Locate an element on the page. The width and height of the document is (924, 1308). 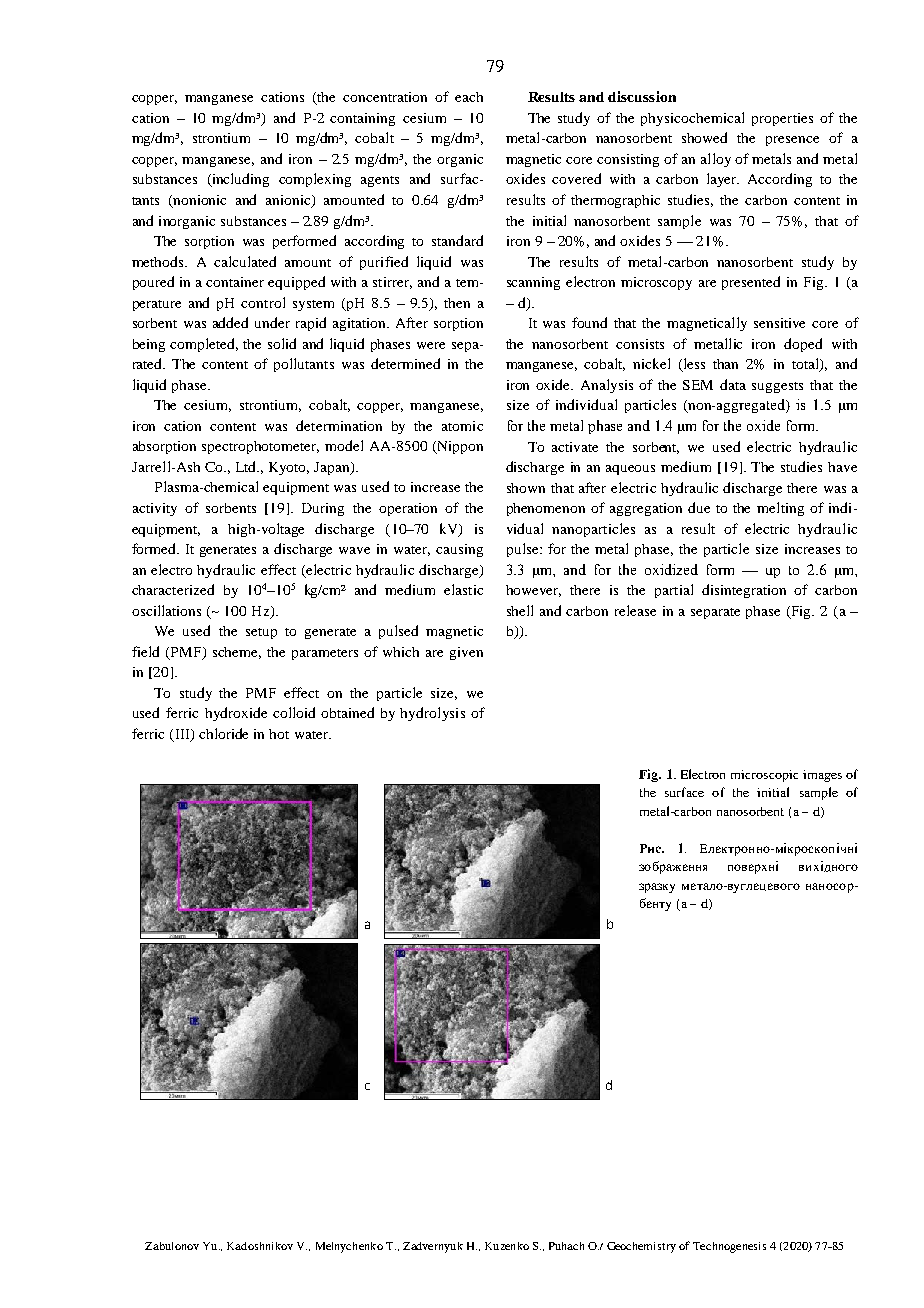
disintegration is located at coordinates (744, 591).
